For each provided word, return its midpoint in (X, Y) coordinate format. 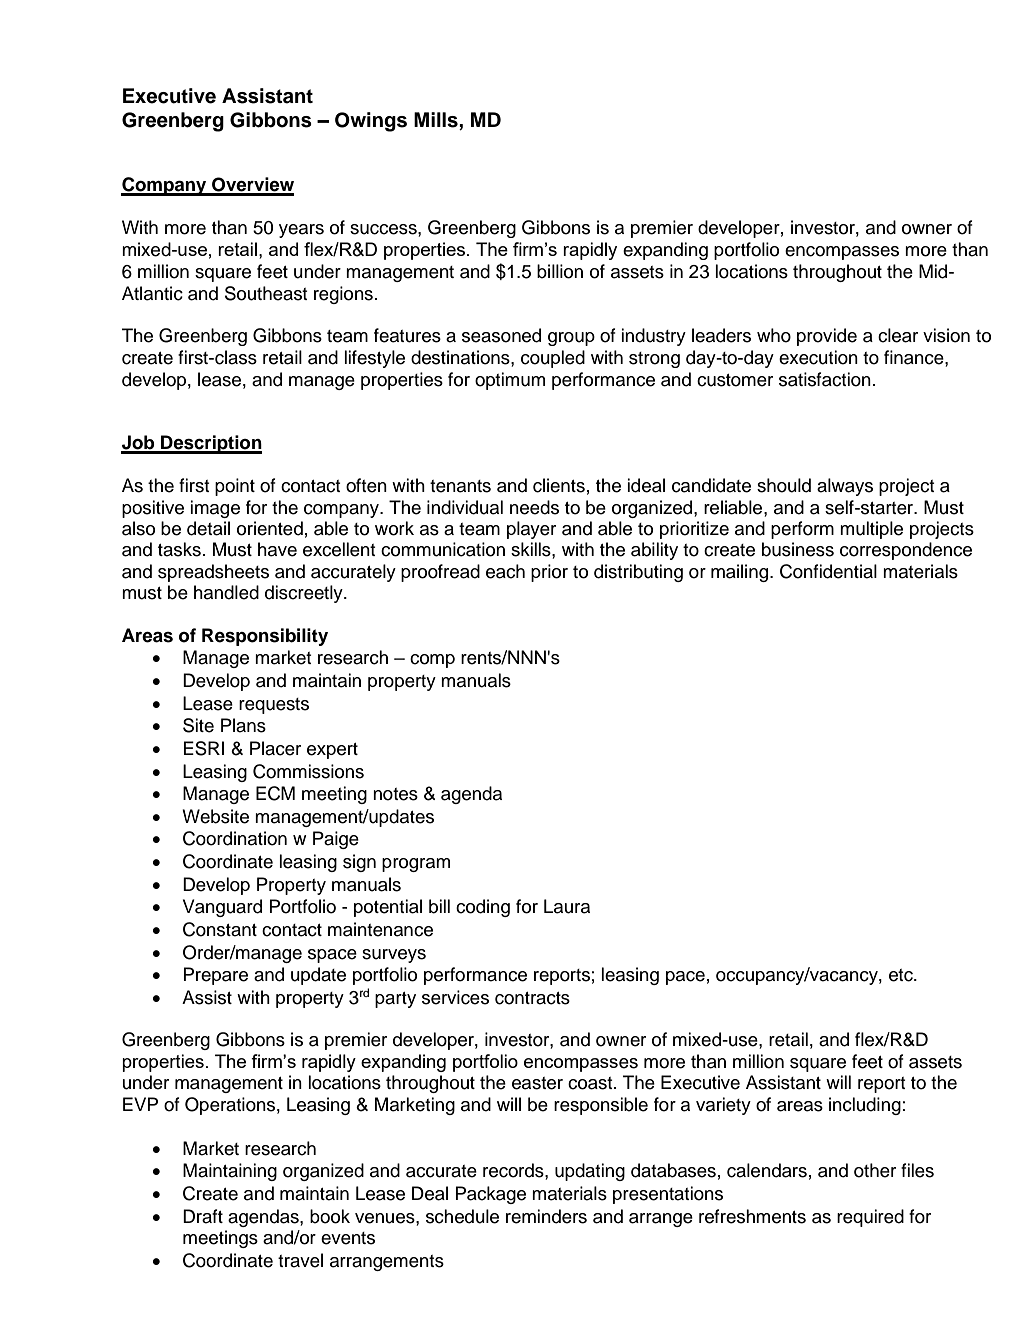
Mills (437, 120)
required (870, 1218)
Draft (203, 1216)
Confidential (828, 571)
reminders (546, 1216)
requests (274, 706)
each (505, 571)
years (301, 231)
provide (827, 337)
